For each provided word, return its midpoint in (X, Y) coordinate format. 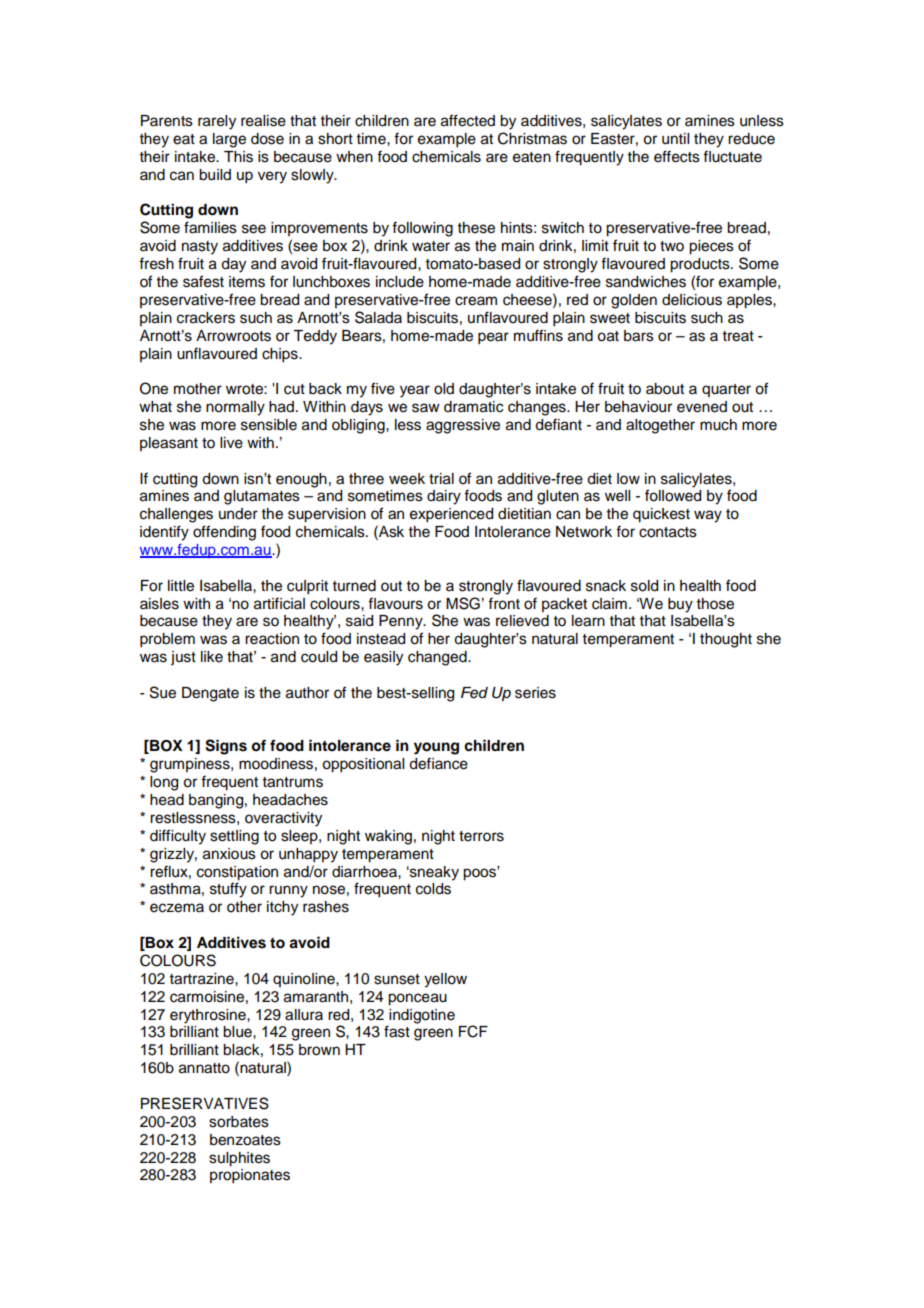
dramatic (473, 407)
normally (235, 408)
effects (677, 156)
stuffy (228, 890)
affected (468, 120)
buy (680, 605)
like (212, 657)
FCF (473, 1031)
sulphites (239, 1159)
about (665, 389)
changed (438, 658)
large (229, 140)
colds (433, 889)
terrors (481, 836)
